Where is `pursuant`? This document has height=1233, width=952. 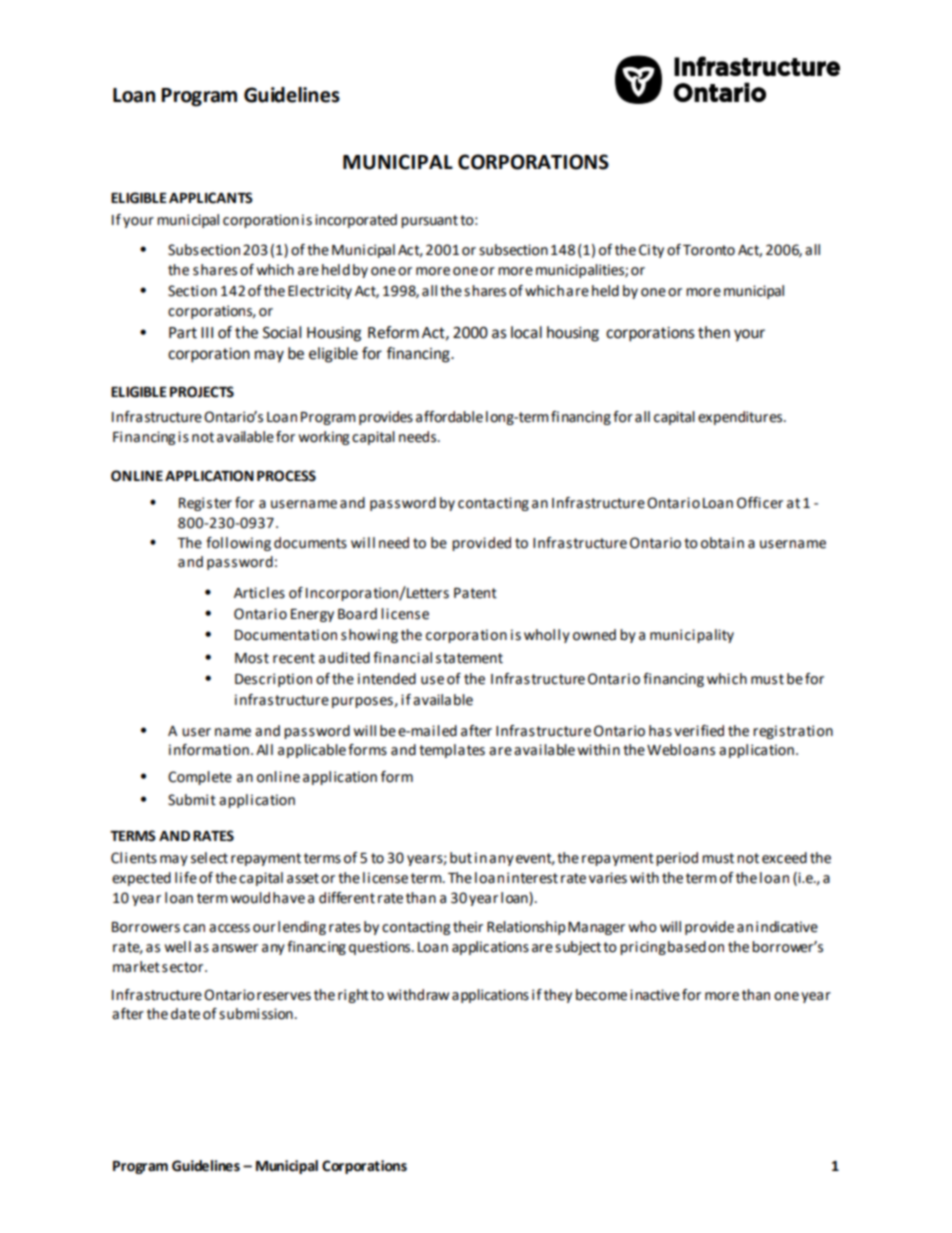 pursuant is located at coordinates (429, 221).
